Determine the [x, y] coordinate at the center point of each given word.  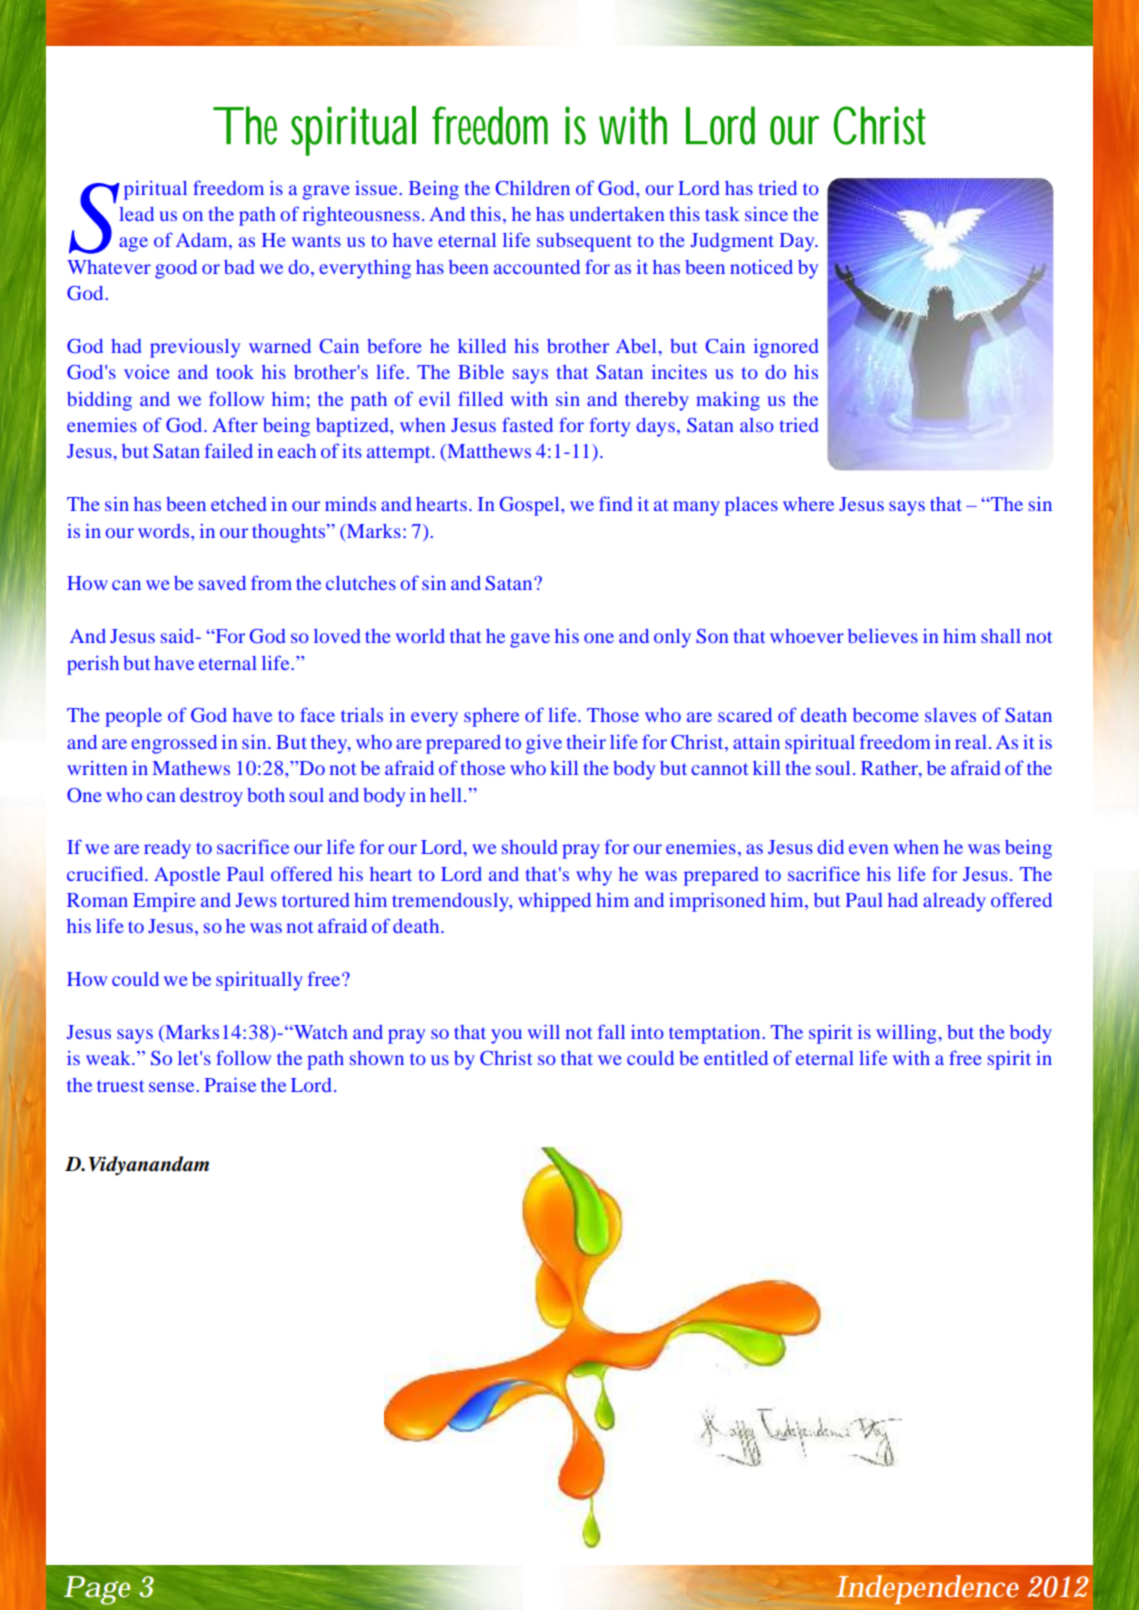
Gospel [531, 506]
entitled [736, 1058]
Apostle [187, 876]
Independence [927, 1589]
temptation [714, 1034]
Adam [203, 241]
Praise [230, 1084]
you [506, 1036]
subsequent [584, 242]
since [766, 213]
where [808, 504]
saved [222, 583]
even [869, 849]
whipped [554, 902]
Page [97, 1590]
